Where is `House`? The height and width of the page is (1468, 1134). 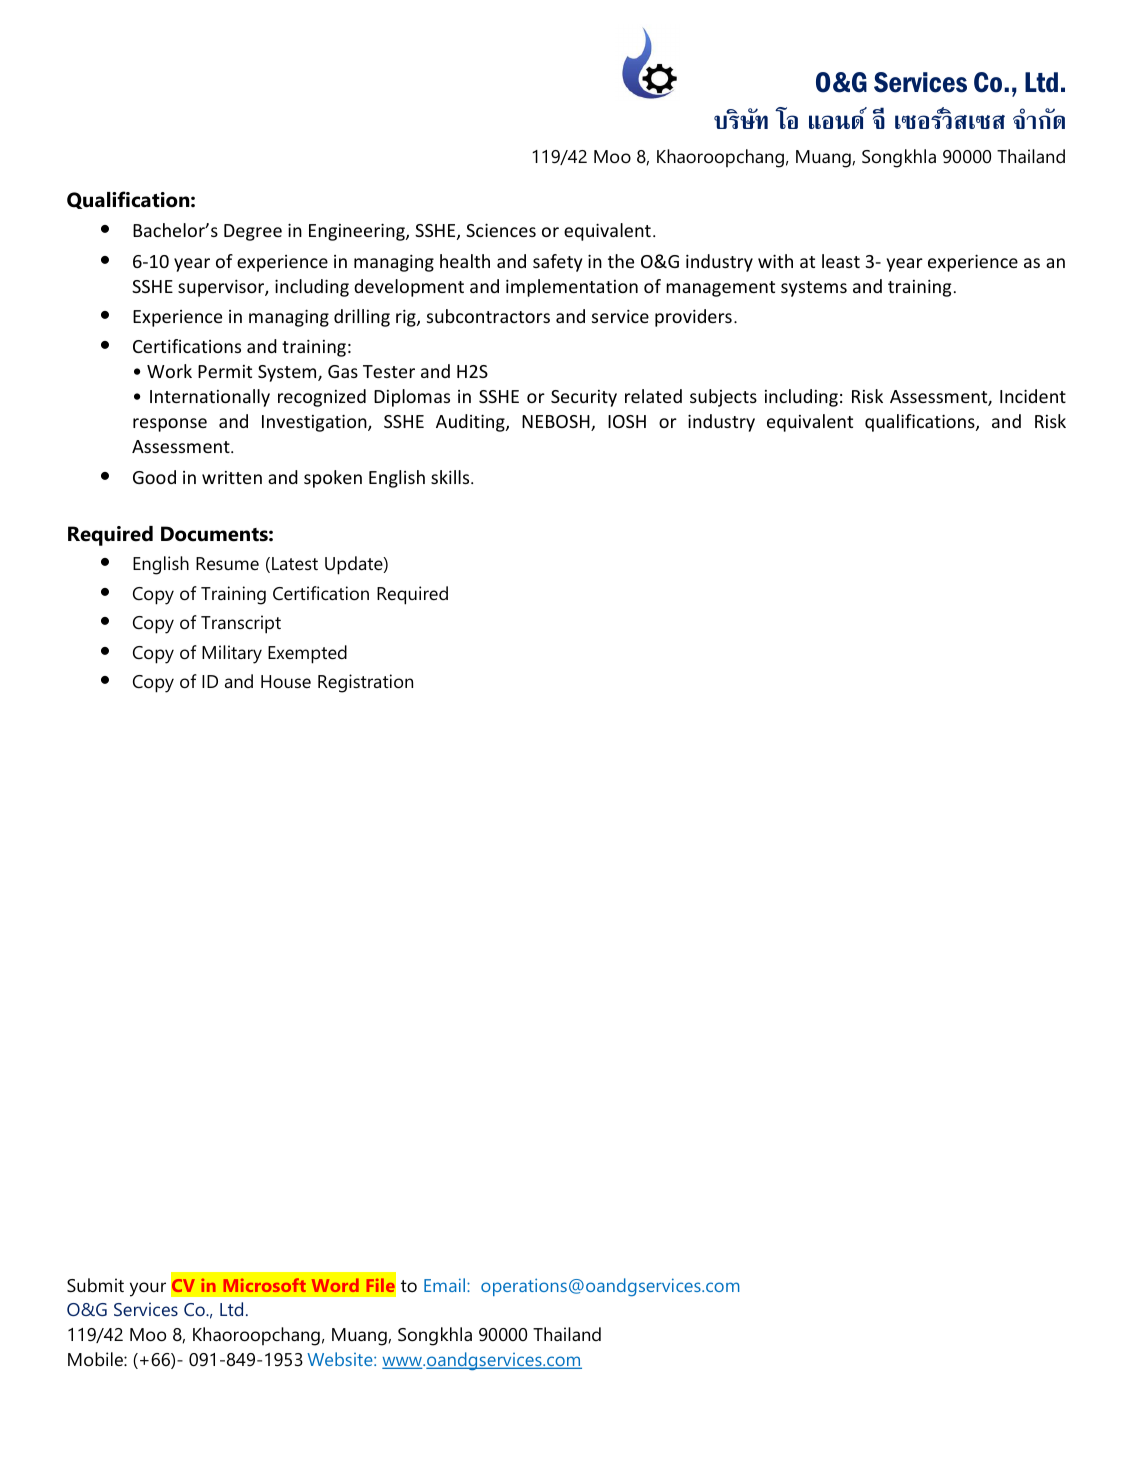
House is located at coordinates (286, 681).
